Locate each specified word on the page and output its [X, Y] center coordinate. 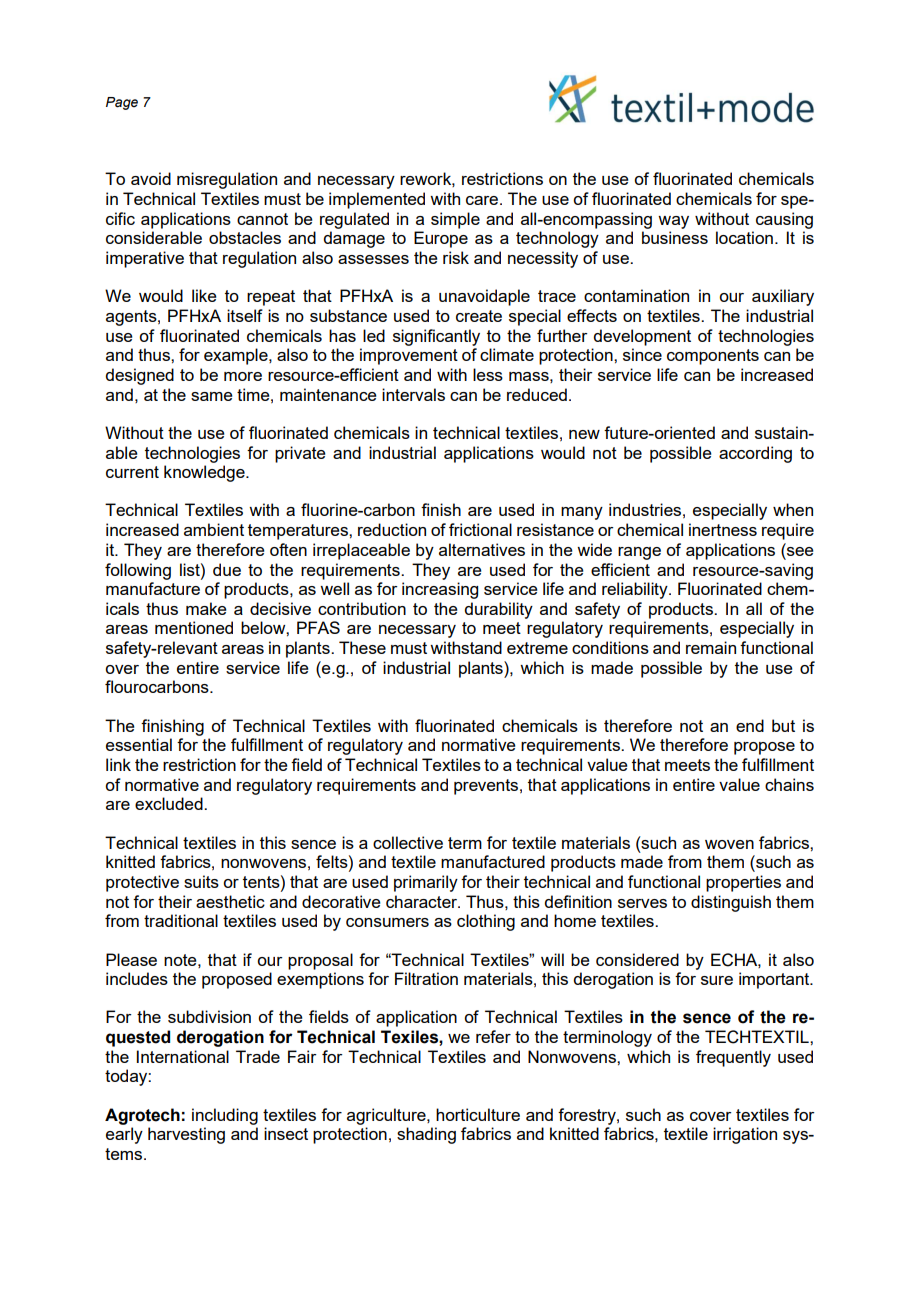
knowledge [205, 473]
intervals [413, 394]
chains [789, 784]
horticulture [478, 1114]
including [225, 1116]
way [673, 222]
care [483, 200]
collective [408, 842]
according [755, 454]
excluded [170, 803]
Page [122, 103]
